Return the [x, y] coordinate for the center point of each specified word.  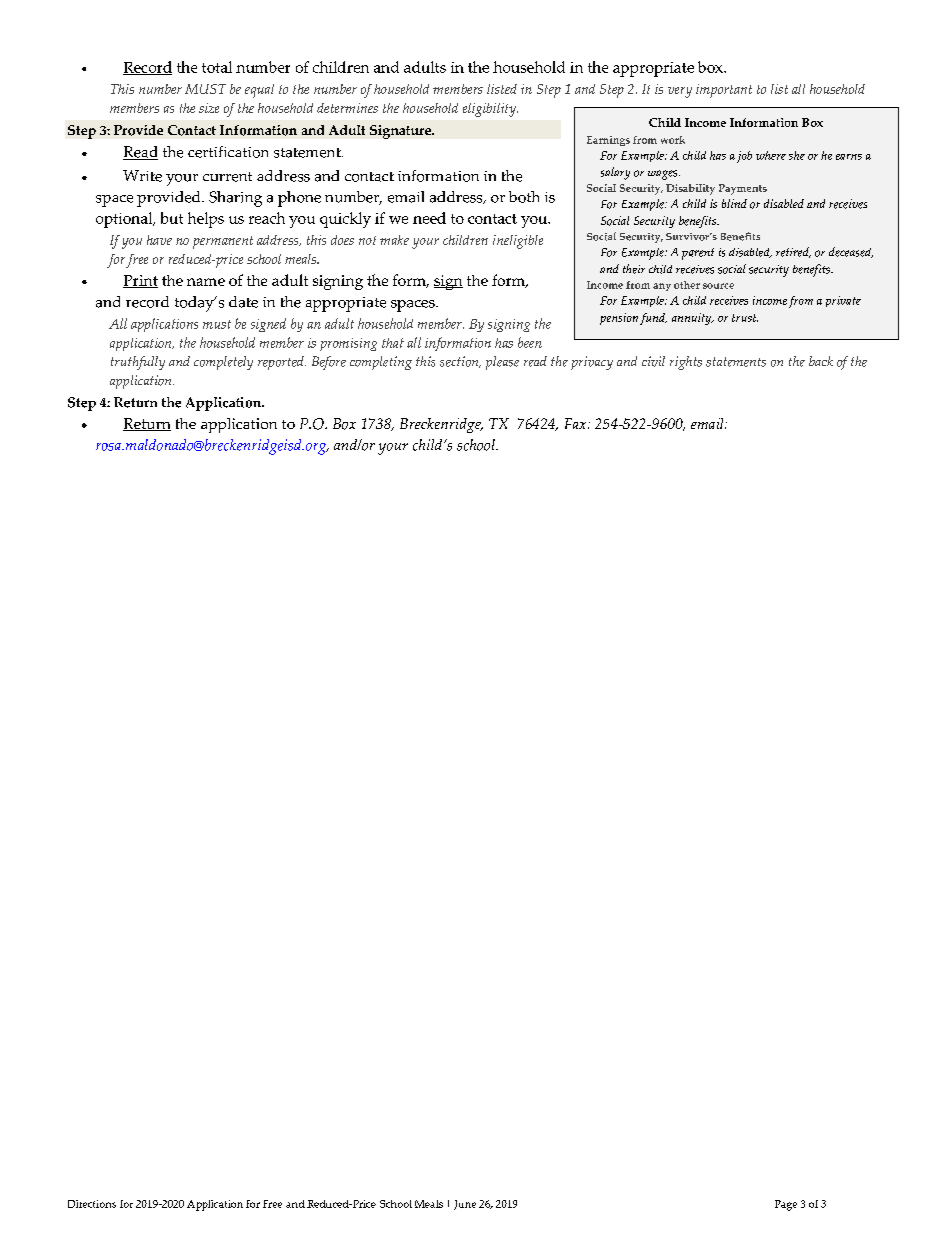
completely [223, 363]
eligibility [490, 110]
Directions [92, 1204]
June [465, 1205]
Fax [577, 423]
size [209, 108]
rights [686, 363]
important [724, 91]
